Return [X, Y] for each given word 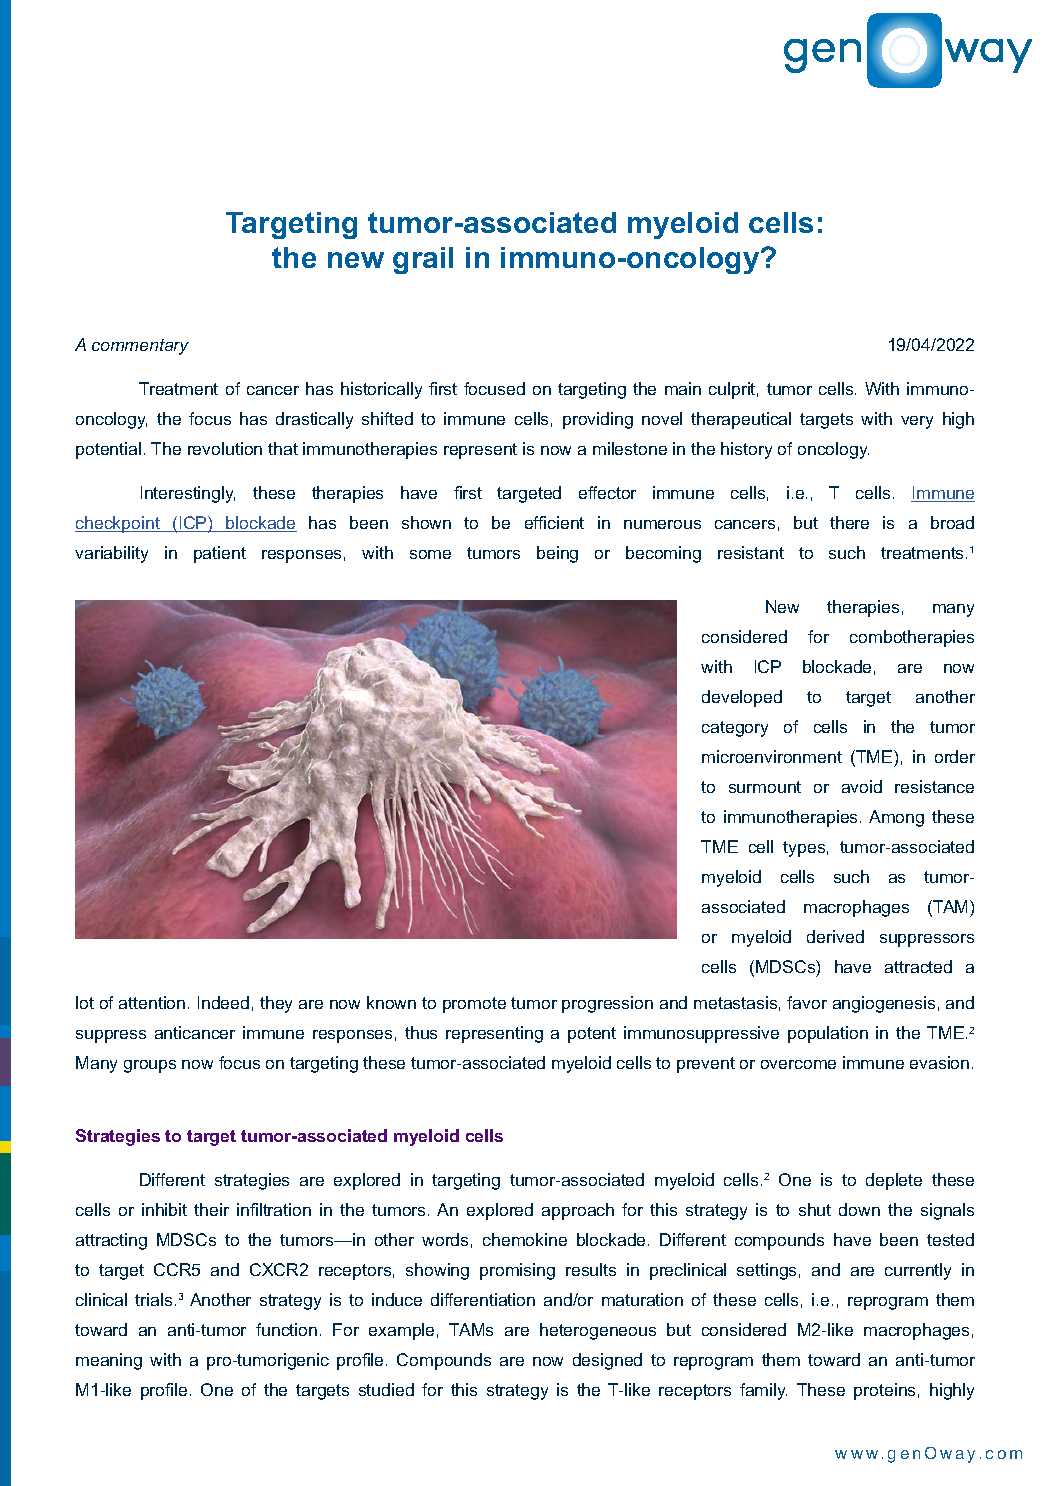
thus [421, 1032]
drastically [314, 420]
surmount [765, 787]
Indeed [223, 1002]
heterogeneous [598, 1331]
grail [423, 260]
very [917, 422]
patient [220, 554]
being [557, 554]
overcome [798, 1064]
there [849, 522]
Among [896, 818]
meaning [109, 1361]
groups [150, 1066]
